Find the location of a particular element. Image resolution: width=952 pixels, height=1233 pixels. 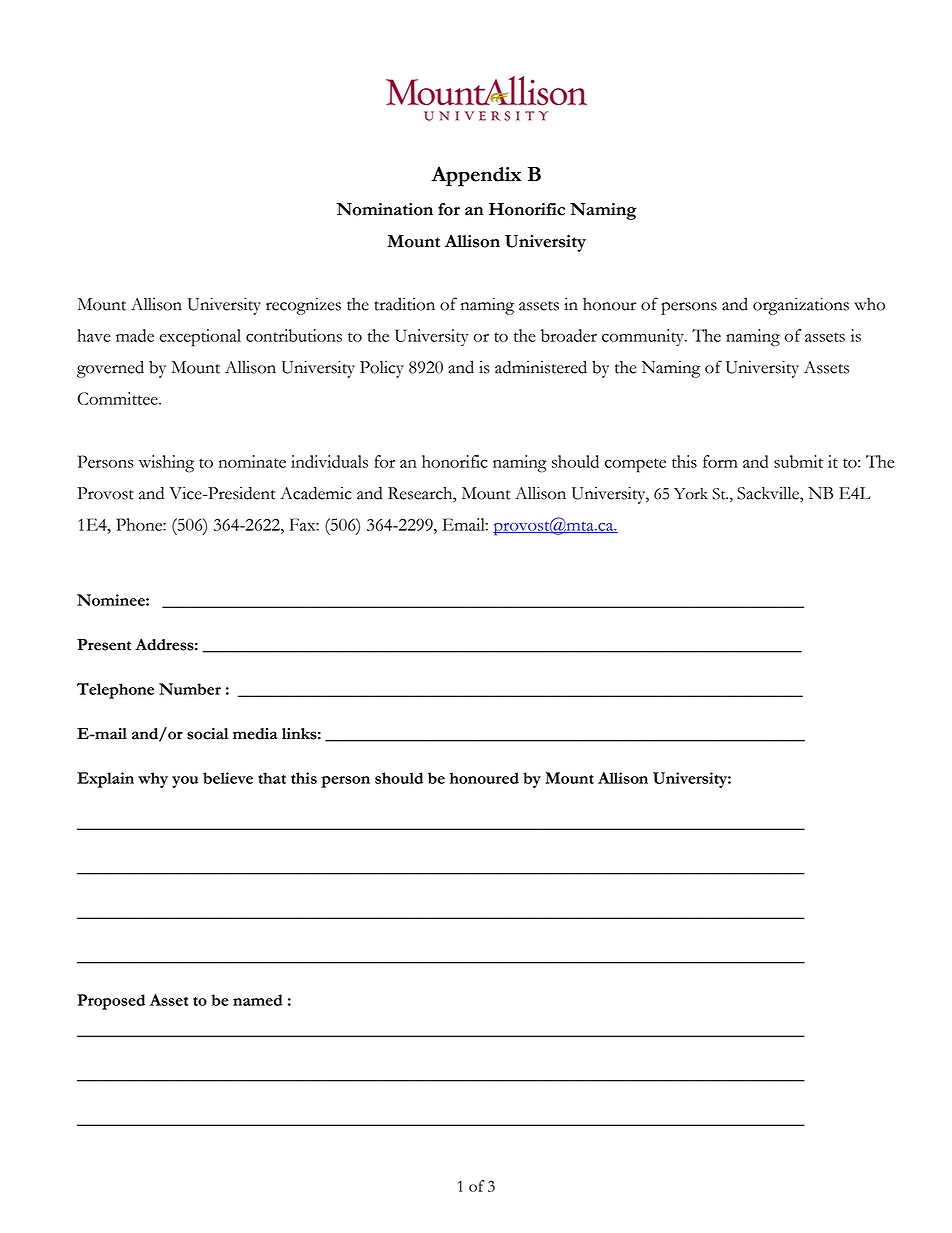

York is located at coordinates (691, 494).
